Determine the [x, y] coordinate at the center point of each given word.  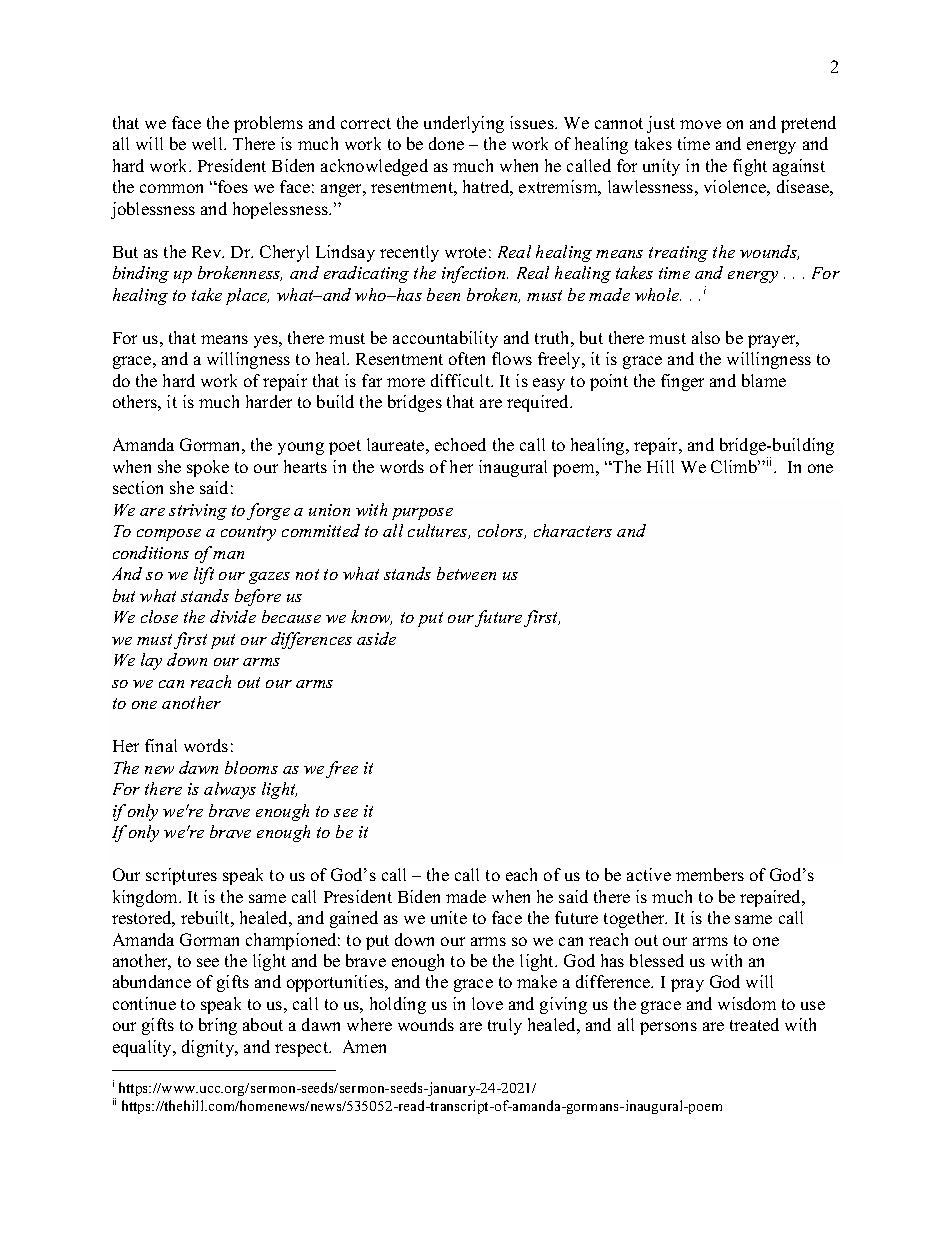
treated [754, 1024]
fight [750, 167]
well [208, 143]
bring [218, 1026]
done [446, 143]
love [487, 1003]
